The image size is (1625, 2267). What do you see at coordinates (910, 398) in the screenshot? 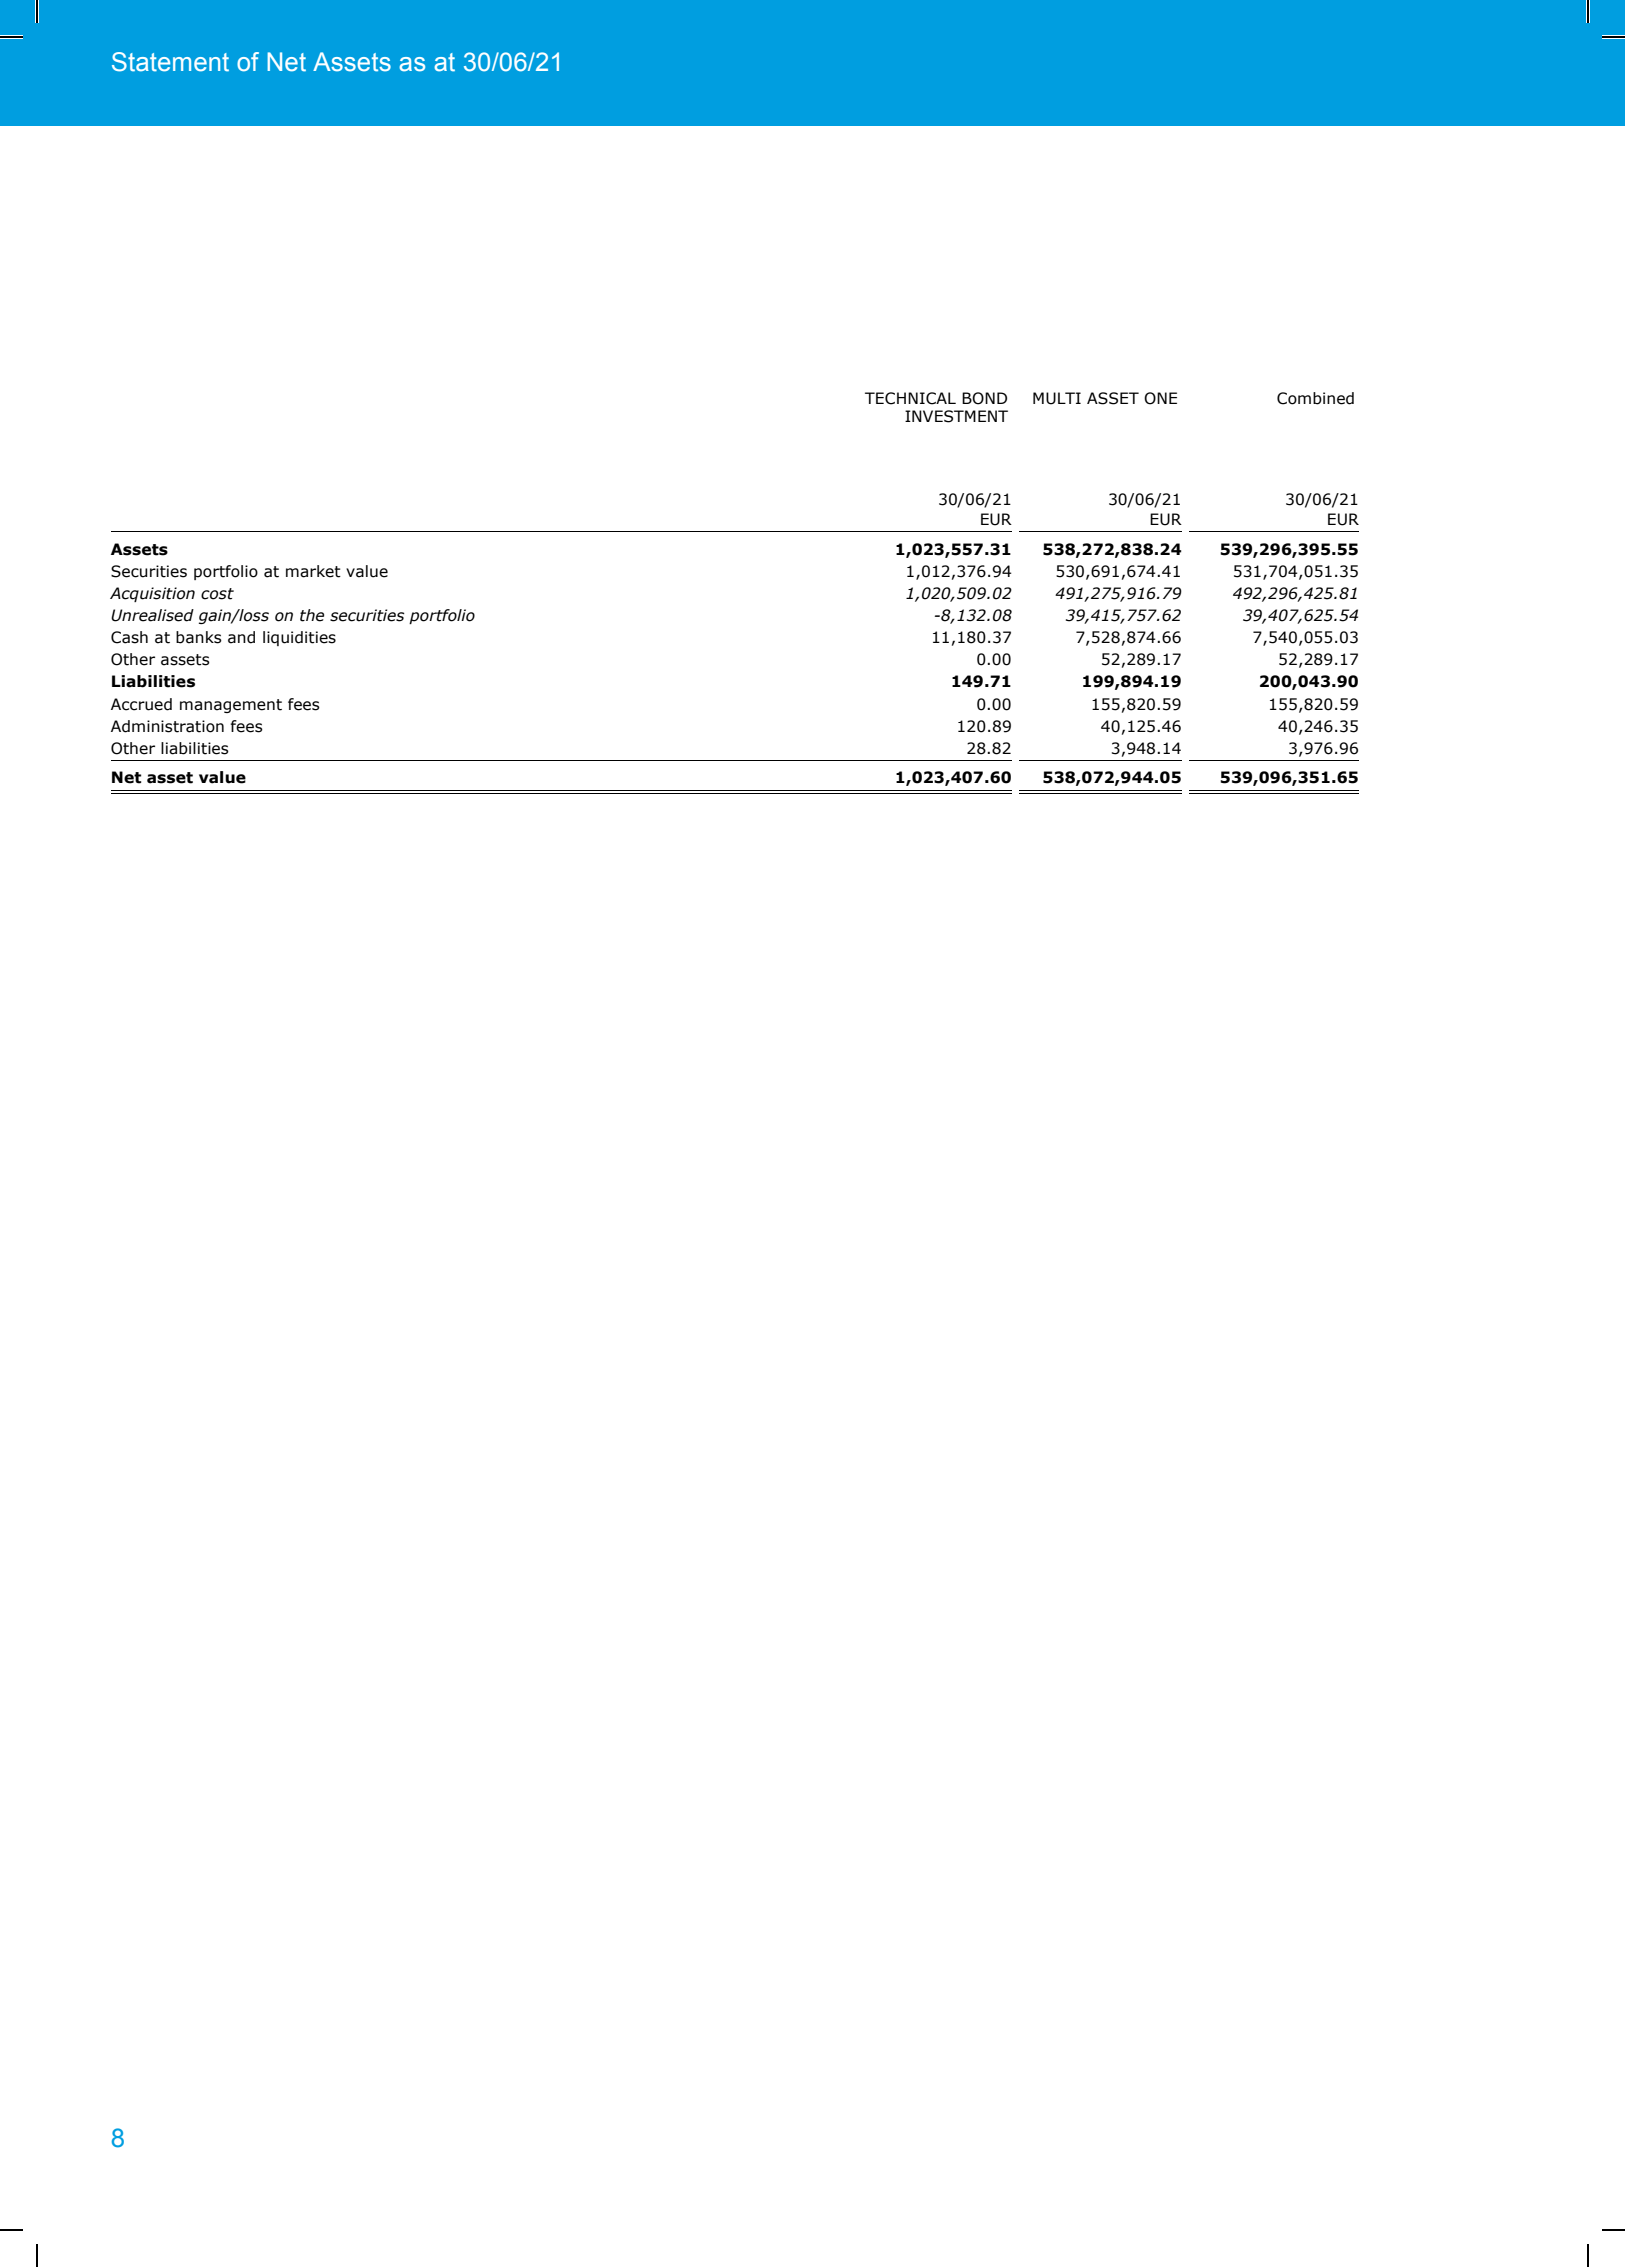
I see `TECHNICAL` at bounding box center [910, 398].
